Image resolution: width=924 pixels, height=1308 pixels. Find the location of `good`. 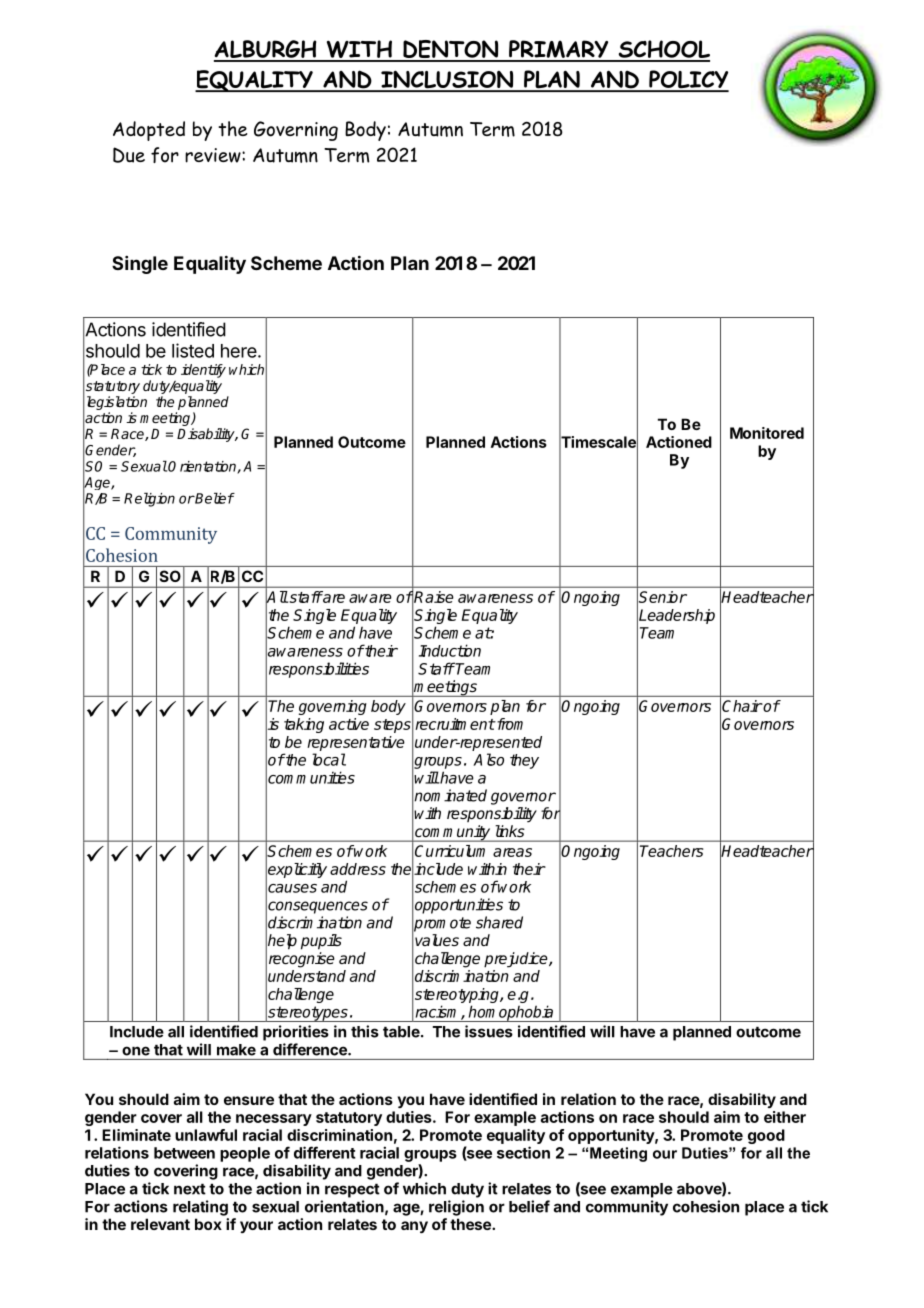

good is located at coordinates (766, 1136).
